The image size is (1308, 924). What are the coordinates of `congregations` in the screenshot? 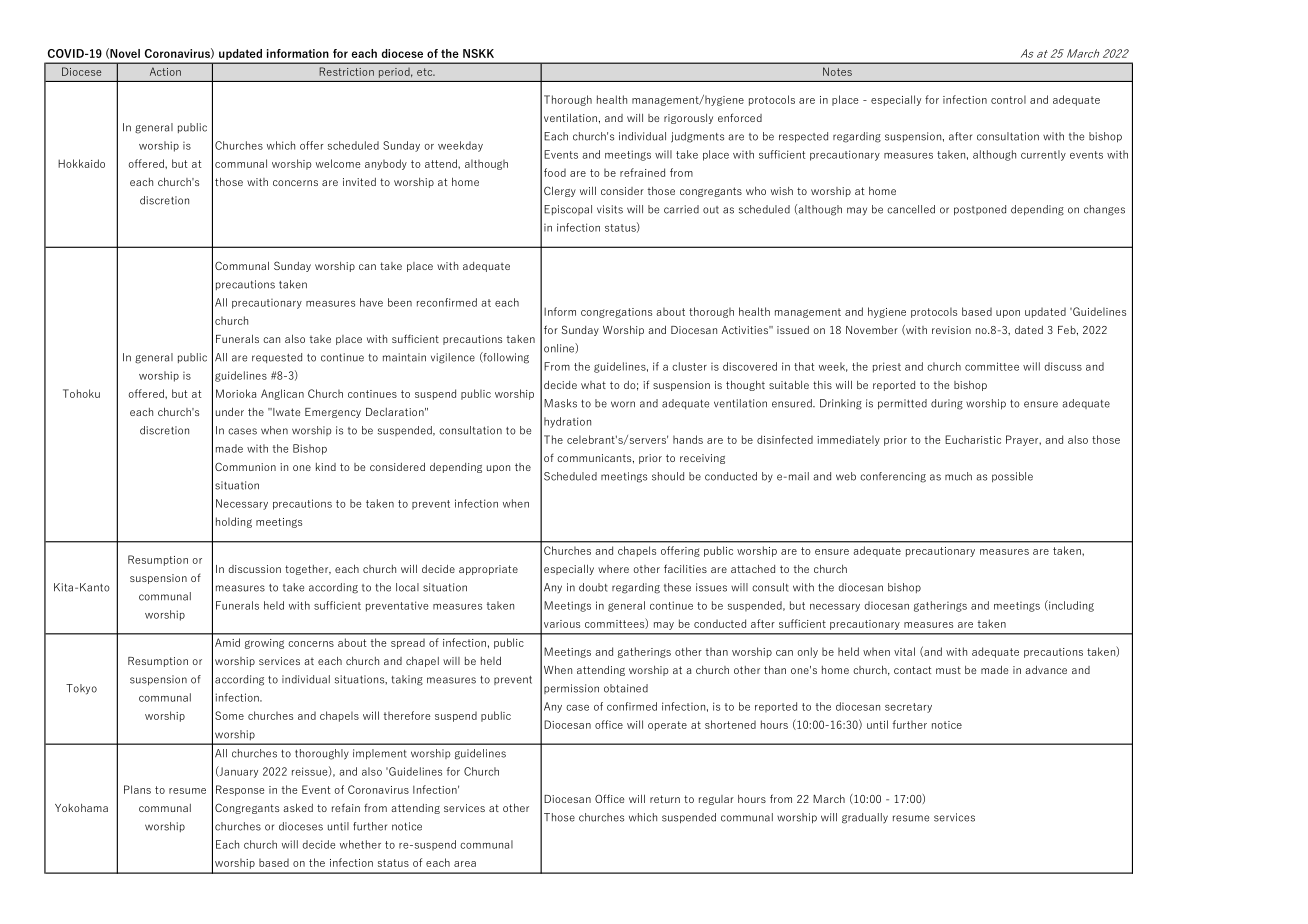 It's located at (616, 313).
